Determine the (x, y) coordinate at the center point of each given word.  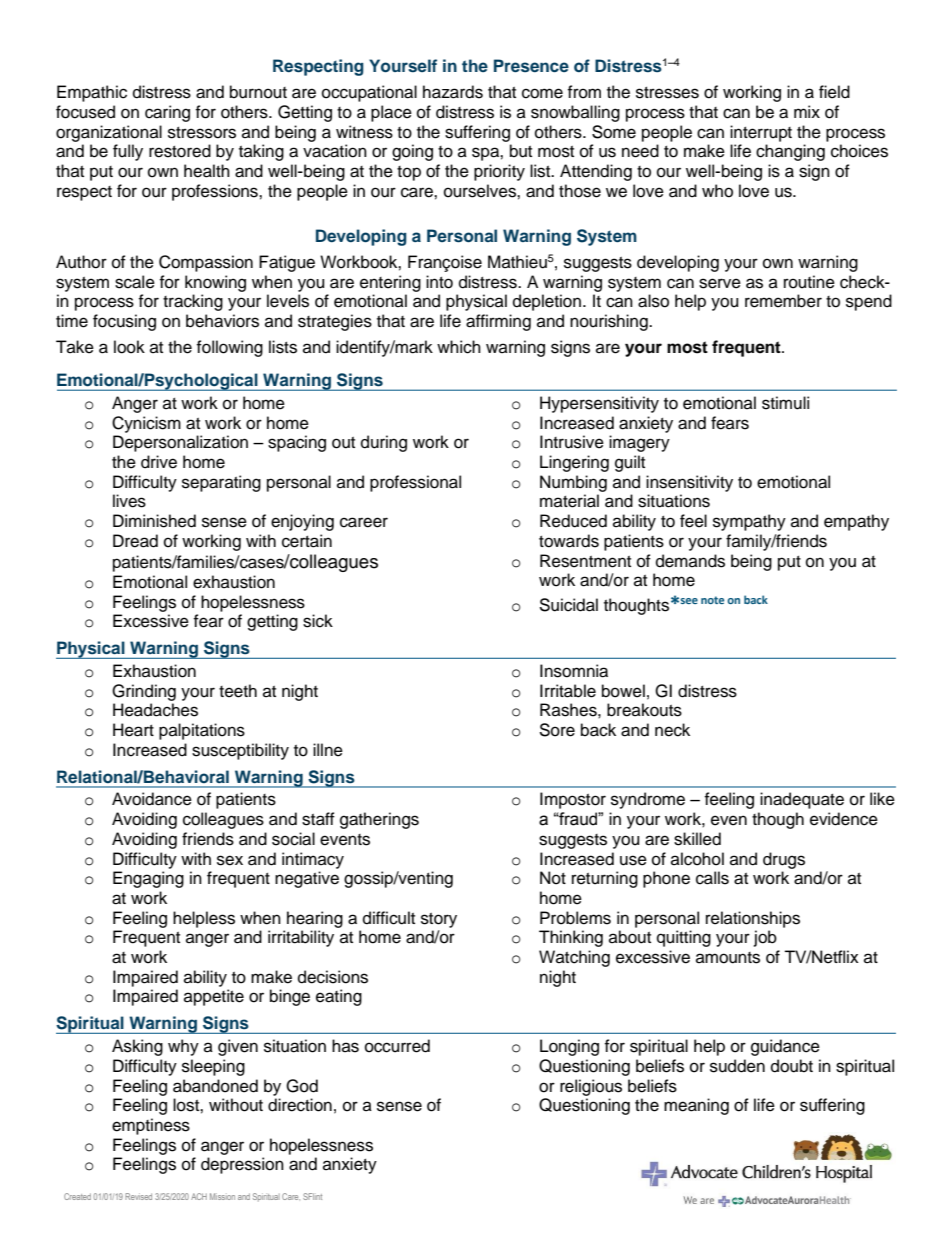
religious (591, 1087)
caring (167, 113)
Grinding (144, 692)
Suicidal (568, 605)
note (712, 600)
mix (807, 111)
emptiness (151, 1126)
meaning (696, 1106)
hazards (453, 92)
